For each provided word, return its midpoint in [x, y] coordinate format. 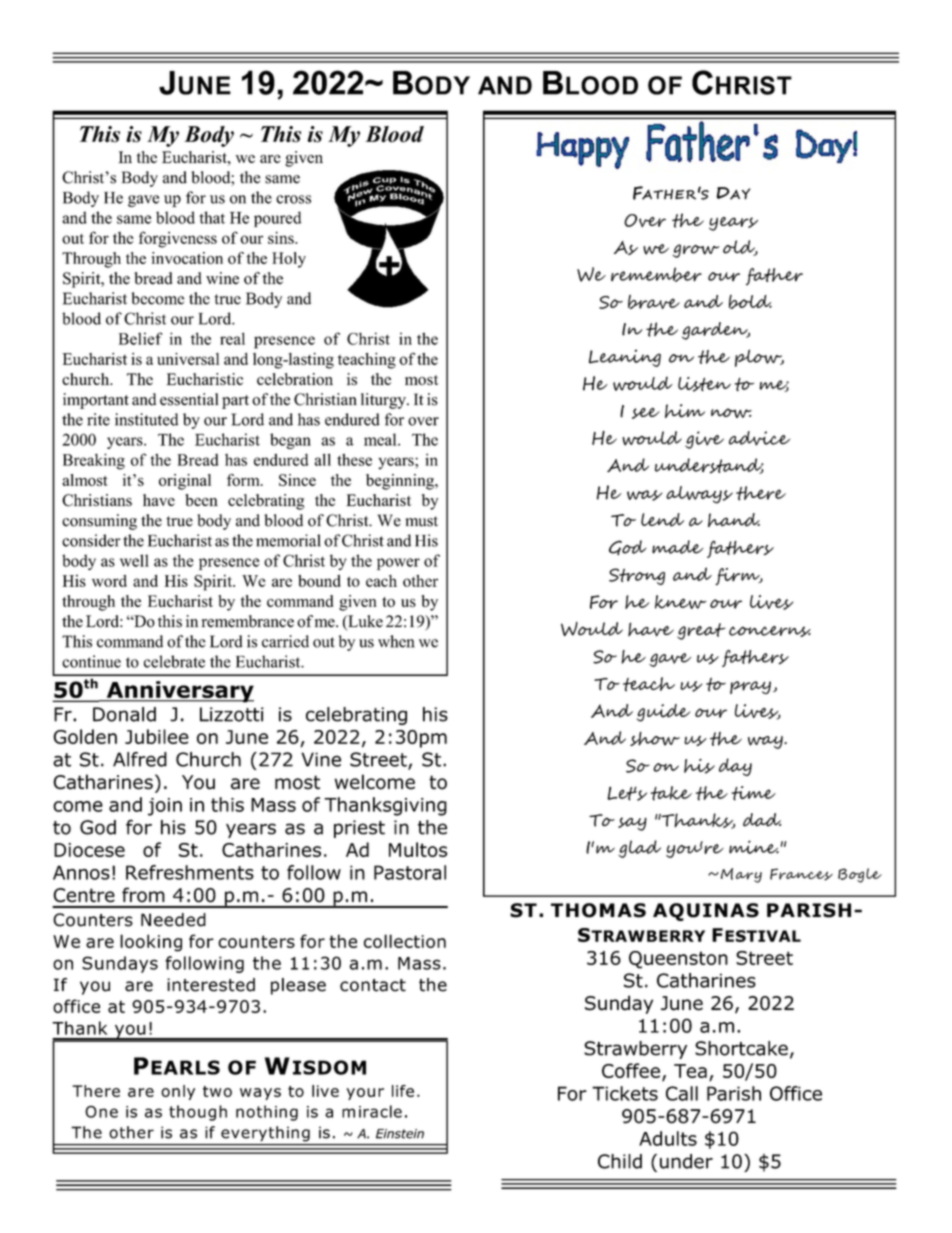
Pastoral [410, 872]
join [165, 807]
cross [293, 199]
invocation [187, 258]
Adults [668, 1138]
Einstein [400, 1134]
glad [639, 849]
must [421, 521]
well [134, 560]
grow [696, 251]
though [198, 1113]
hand [734, 520]
